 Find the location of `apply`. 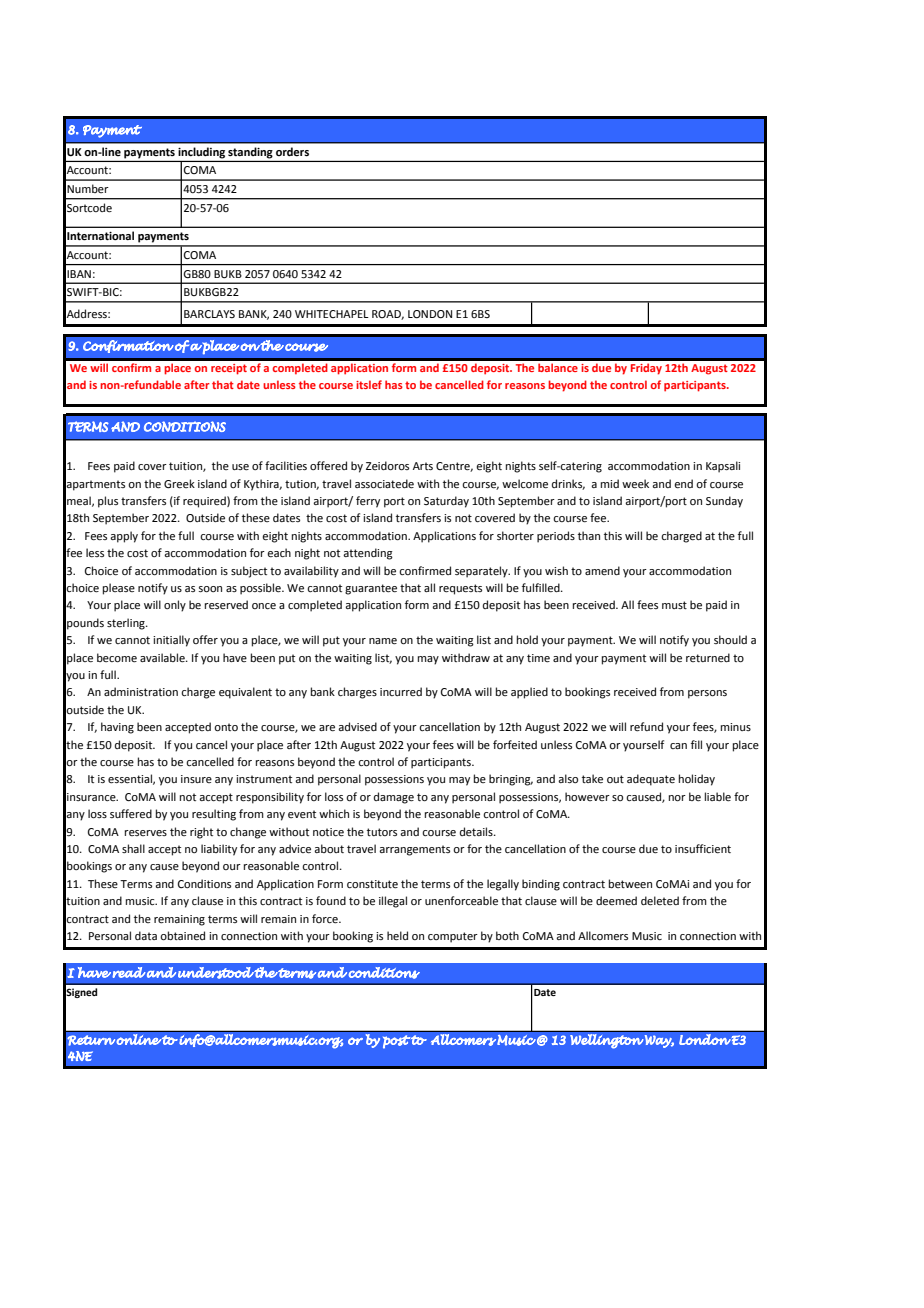

apply is located at coordinates (124, 537).
